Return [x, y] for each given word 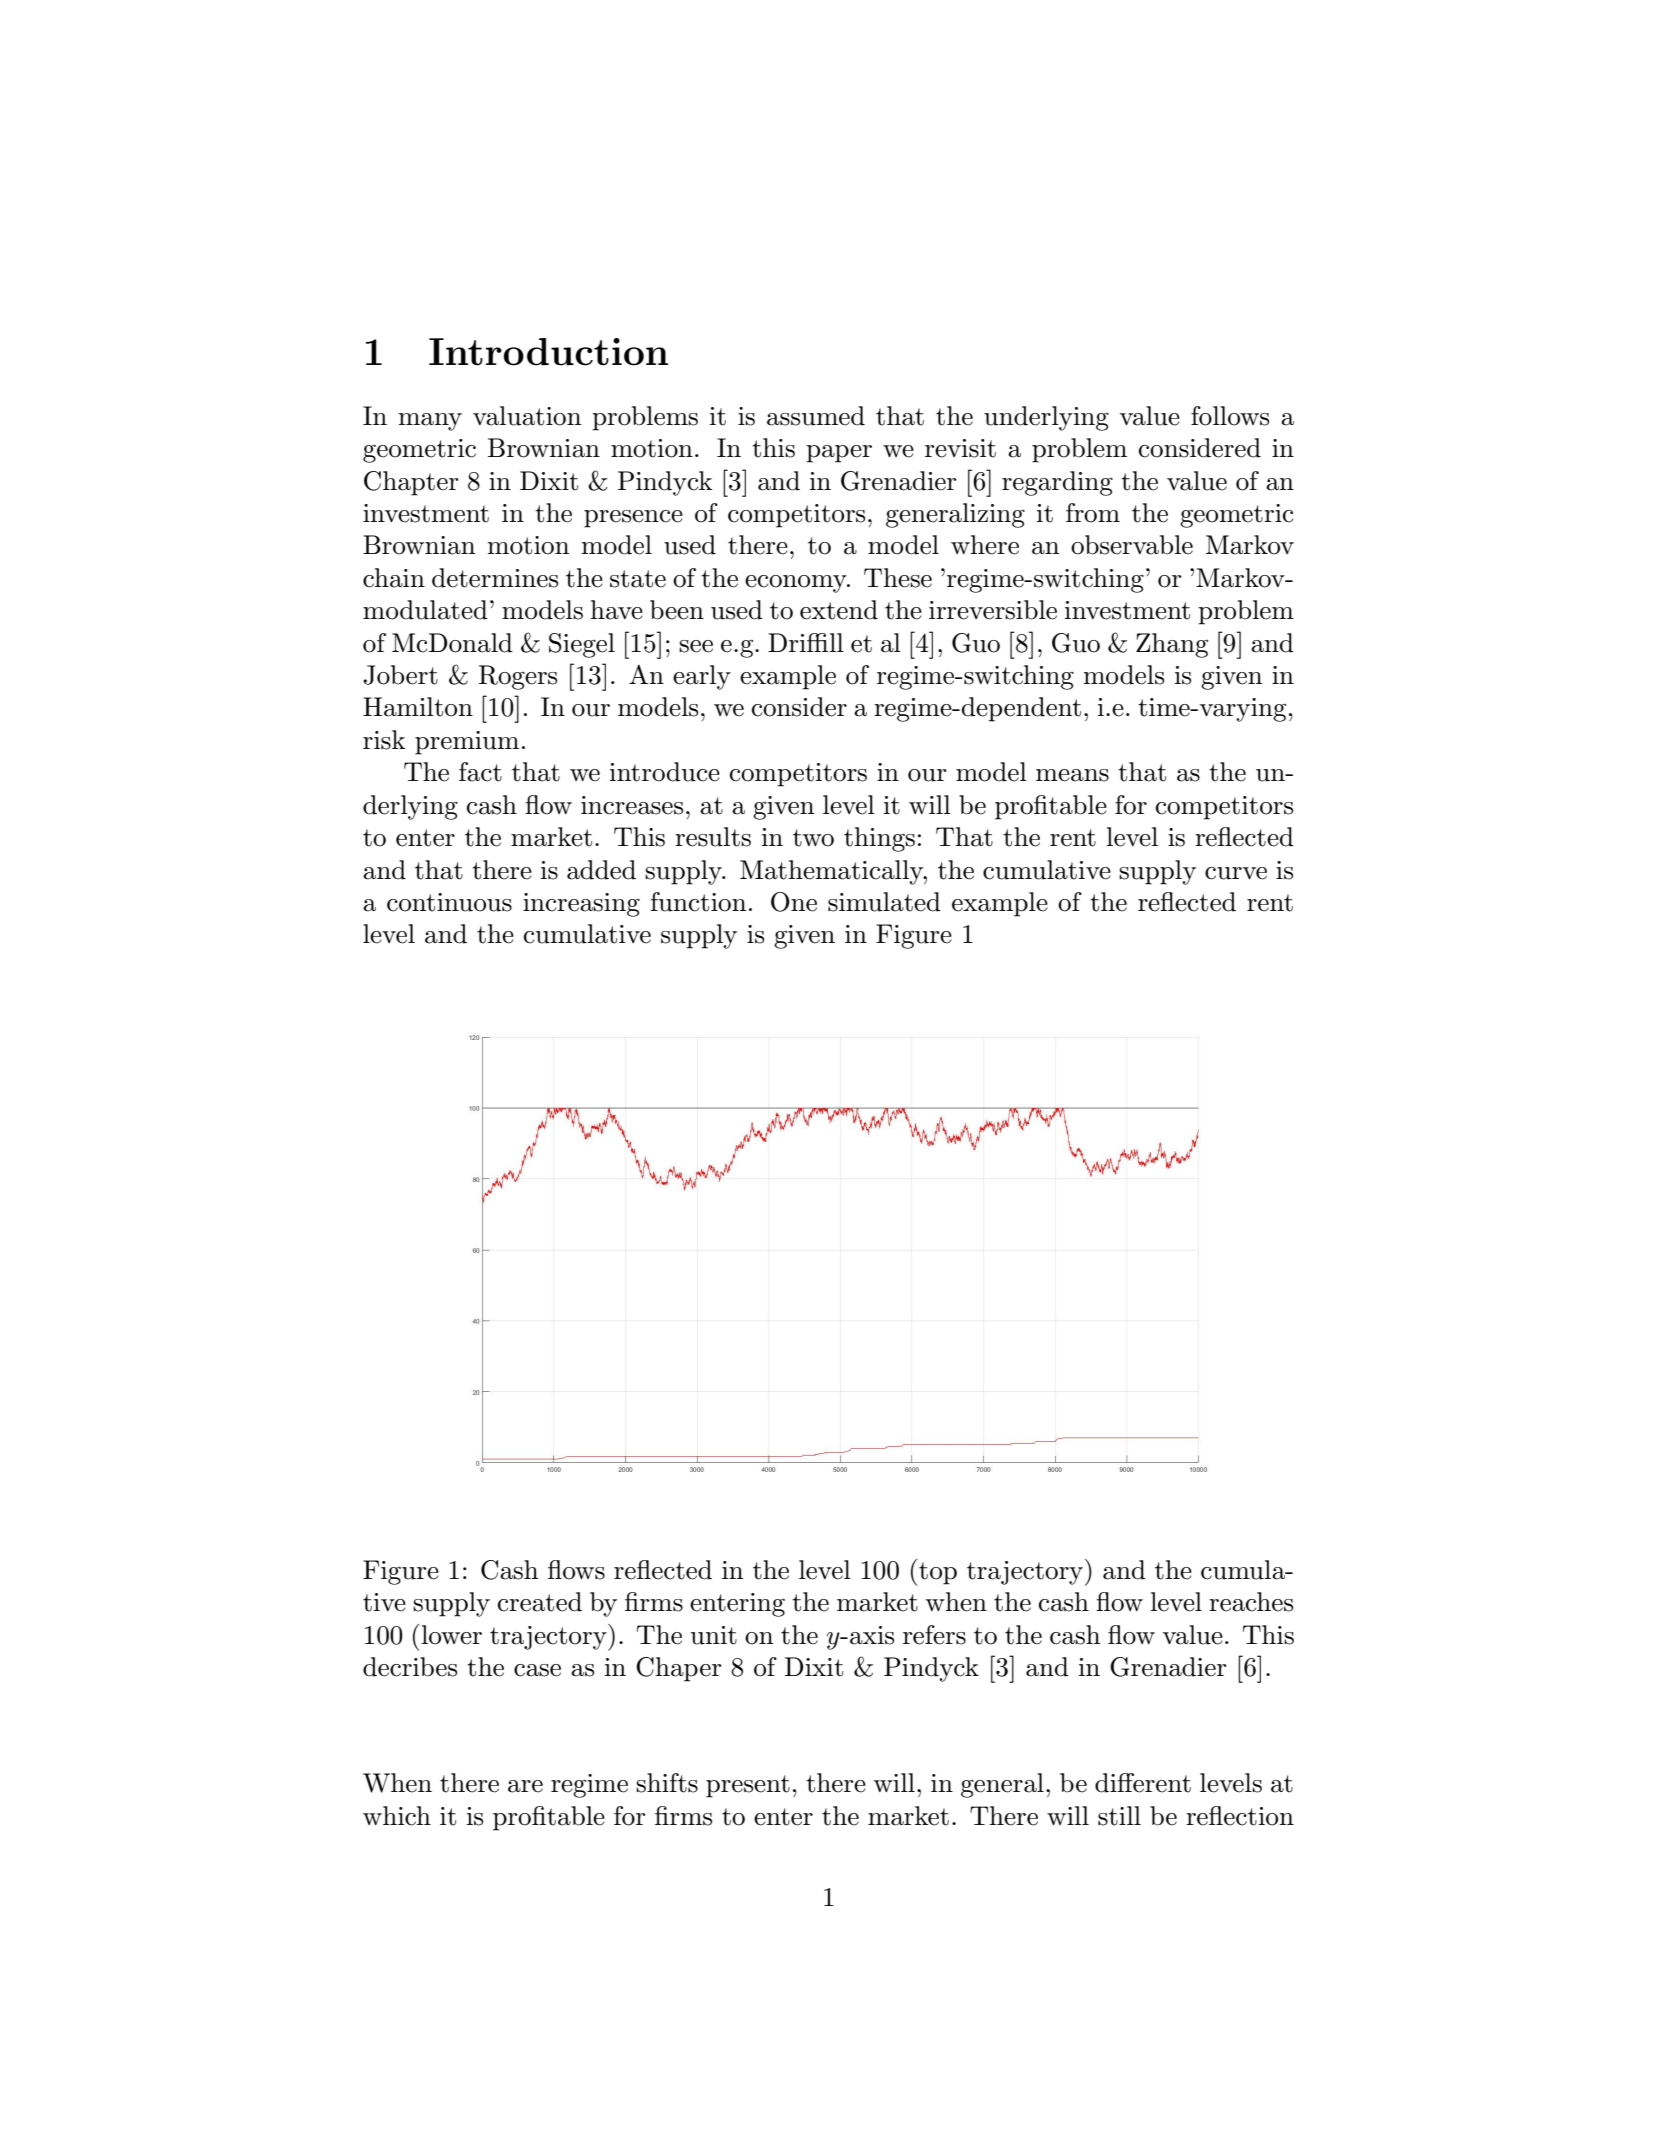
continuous [449, 902]
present [748, 1786]
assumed [816, 416]
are [525, 1786]
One [794, 902]
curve [1236, 873]
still [1119, 1816]
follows [1230, 416]
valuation [527, 416]
